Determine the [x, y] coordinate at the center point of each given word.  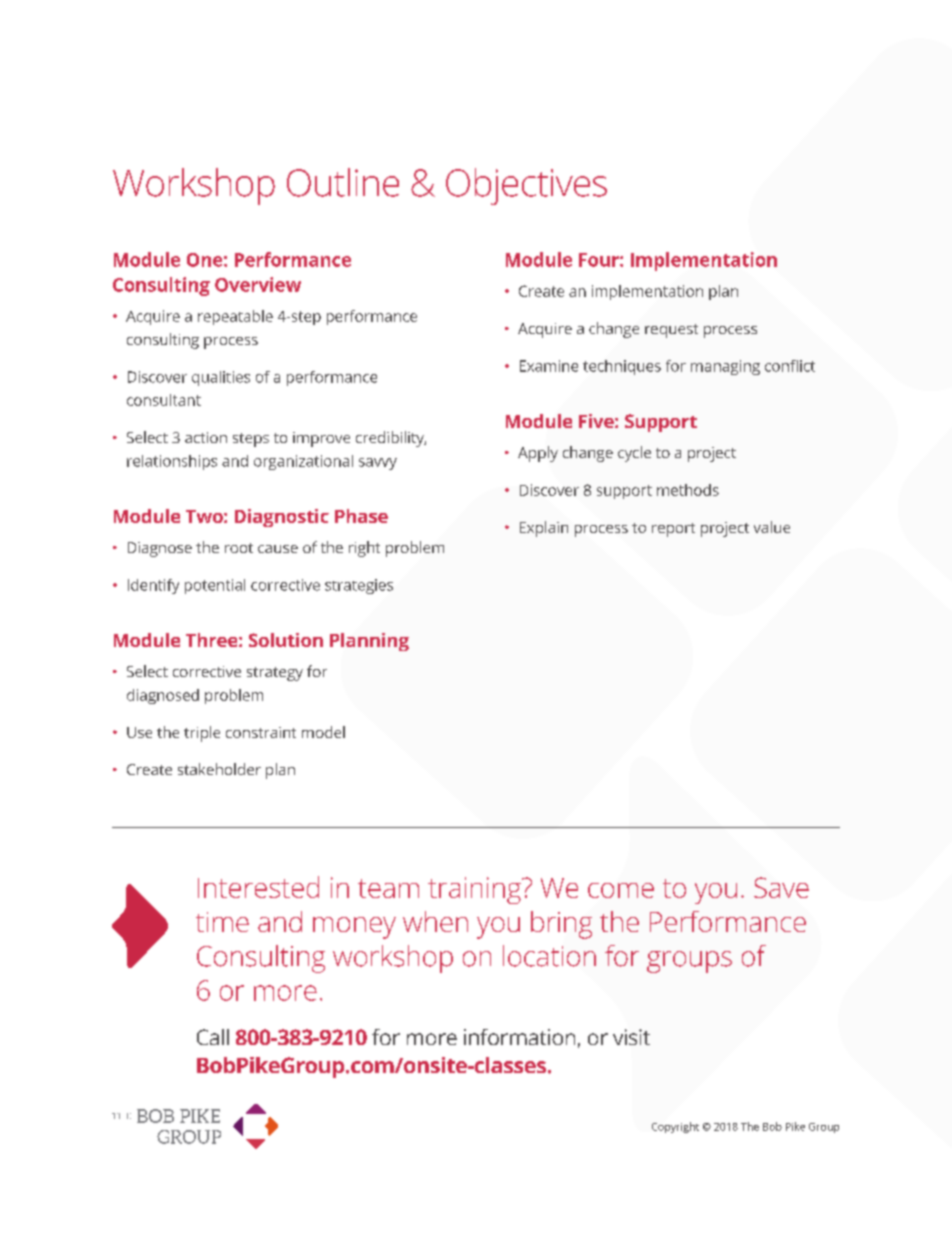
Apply [538, 454]
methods [688, 490]
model [323, 732]
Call [213, 1037]
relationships [172, 462]
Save [781, 887]
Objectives [526, 186]
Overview [258, 284]
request [671, 331]
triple [202, 734]
